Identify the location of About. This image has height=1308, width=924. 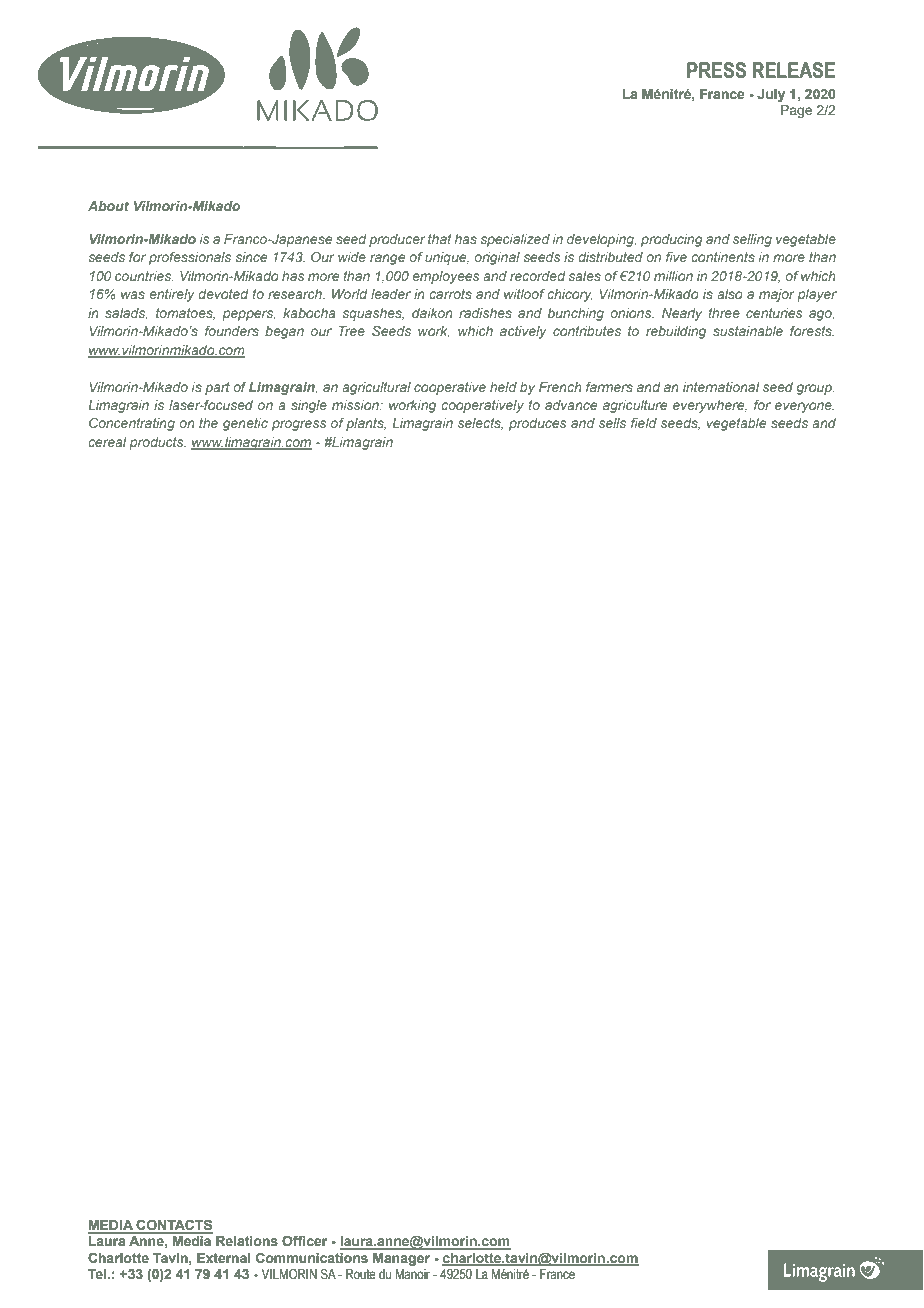
(108, 206).
